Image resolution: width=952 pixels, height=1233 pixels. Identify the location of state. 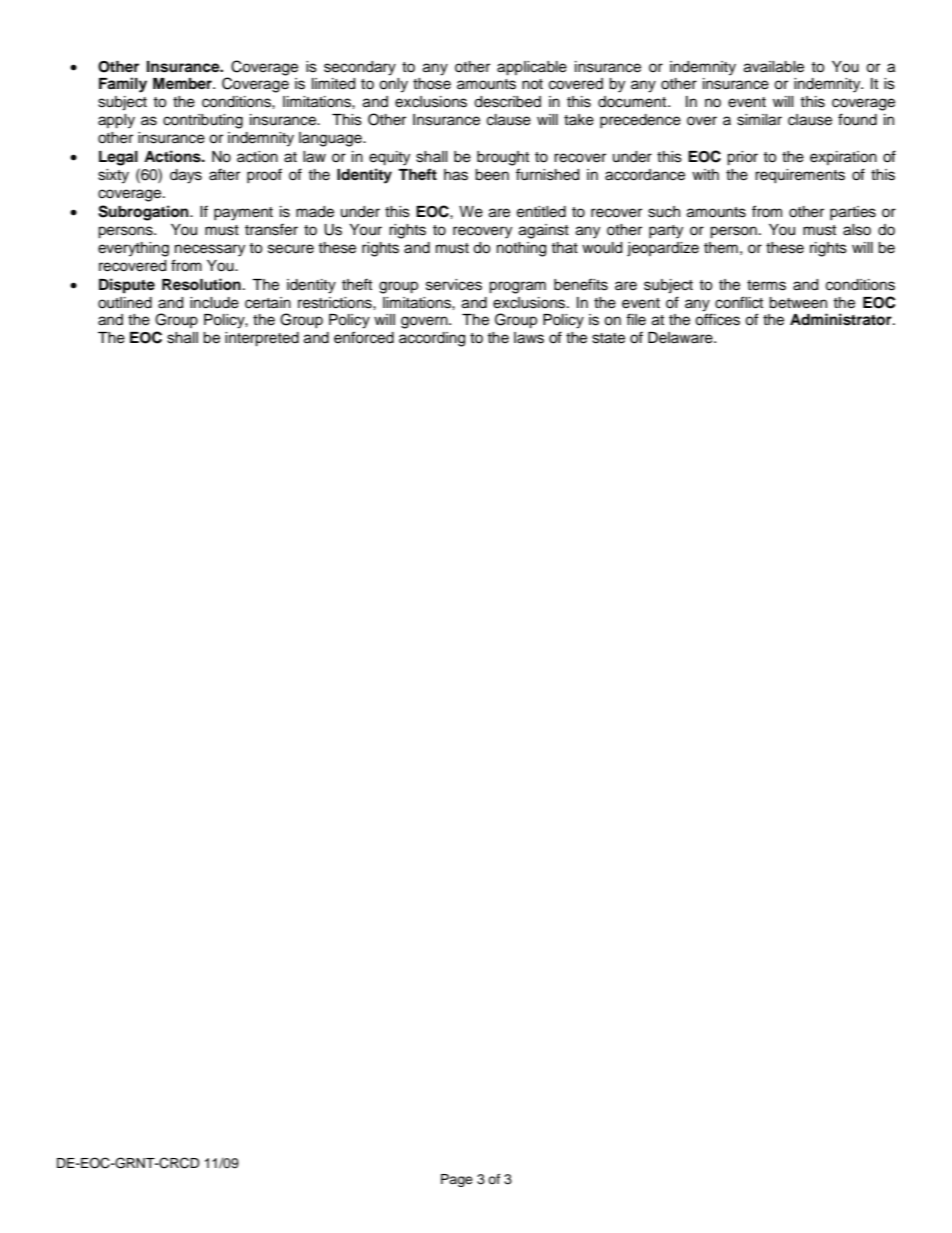
(608, 338).
